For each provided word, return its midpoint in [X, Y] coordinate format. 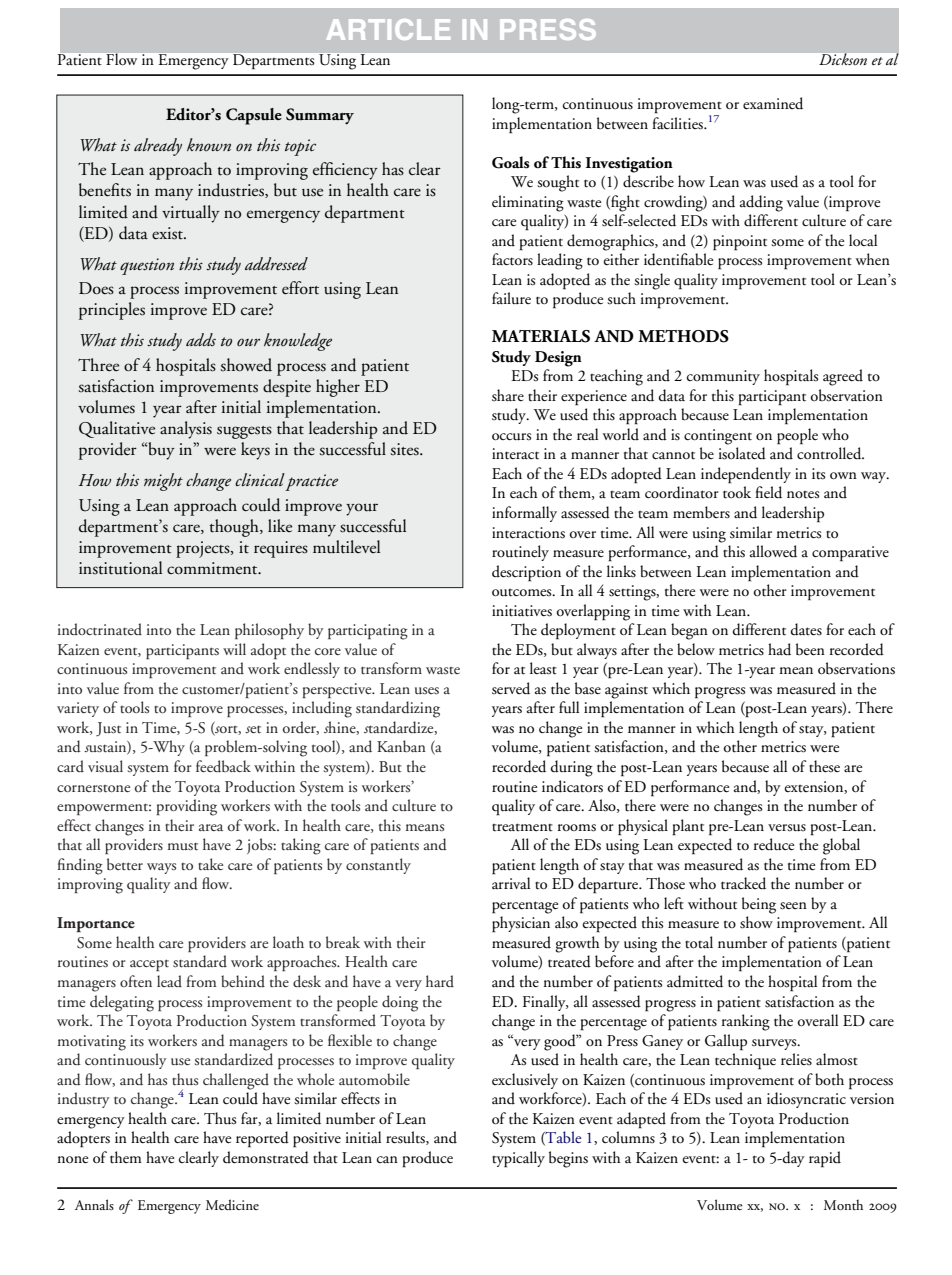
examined [773, 103]
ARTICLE [388, 29]
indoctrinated [100, 629]
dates [806, 629]
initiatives [522, 611]
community [723, 377]
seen [793, 906]
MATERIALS [541, 336]
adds [201, 339]
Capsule [254, 116]
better [125, 864]
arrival [511, 883]
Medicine [232, 1204]
